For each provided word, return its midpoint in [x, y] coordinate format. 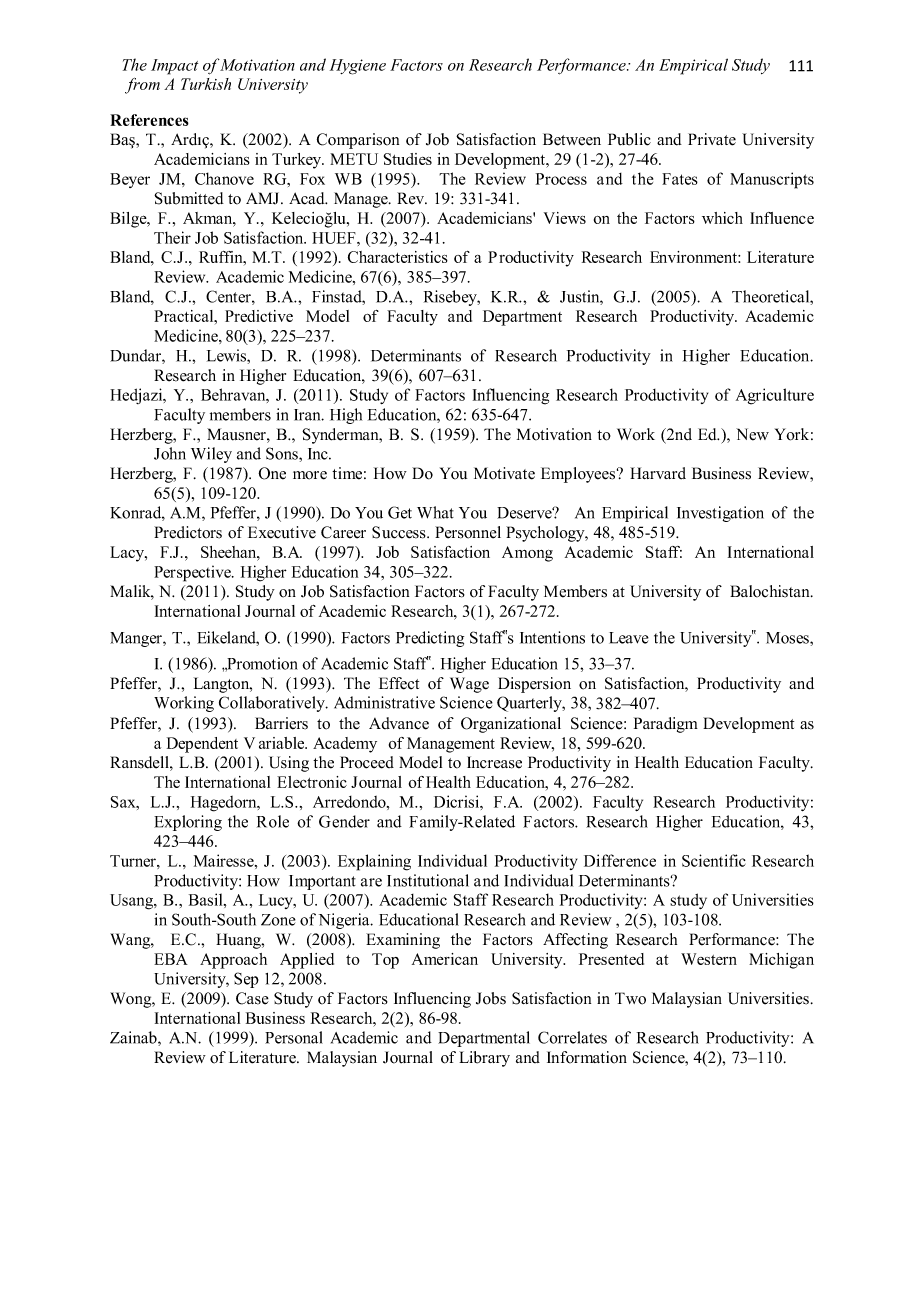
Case [252, 998]
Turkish [206, 84]
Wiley [211, 455]
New [752, 434]
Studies [408, 159]
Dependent [202, 745]
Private [712, 139]
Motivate [504, 473]
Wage [469, 685]
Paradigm [666, 725]
